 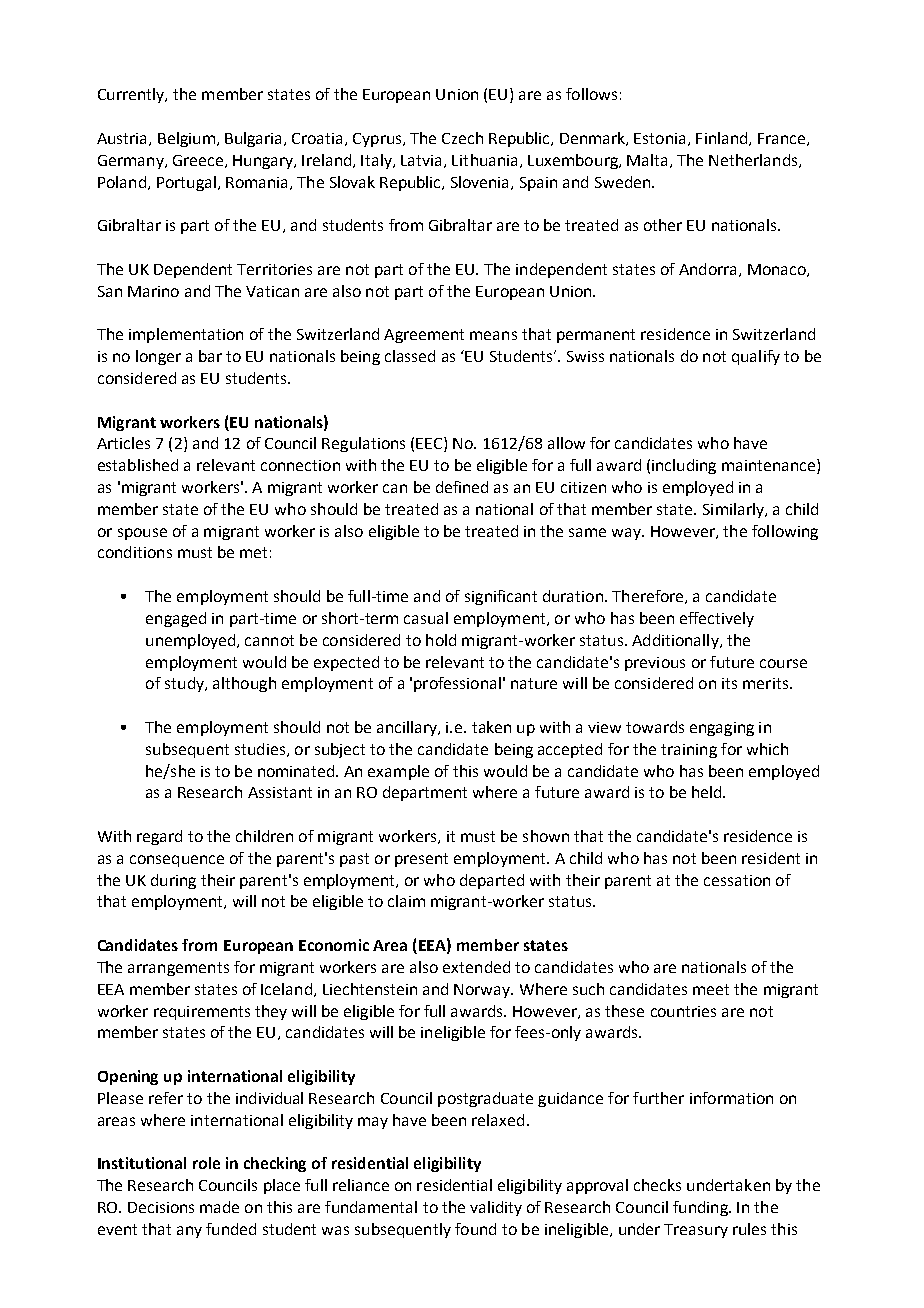 What do you see at coordinates (734, 510) in the page?
I see `Similarly` at bounding box center [734, 510].
